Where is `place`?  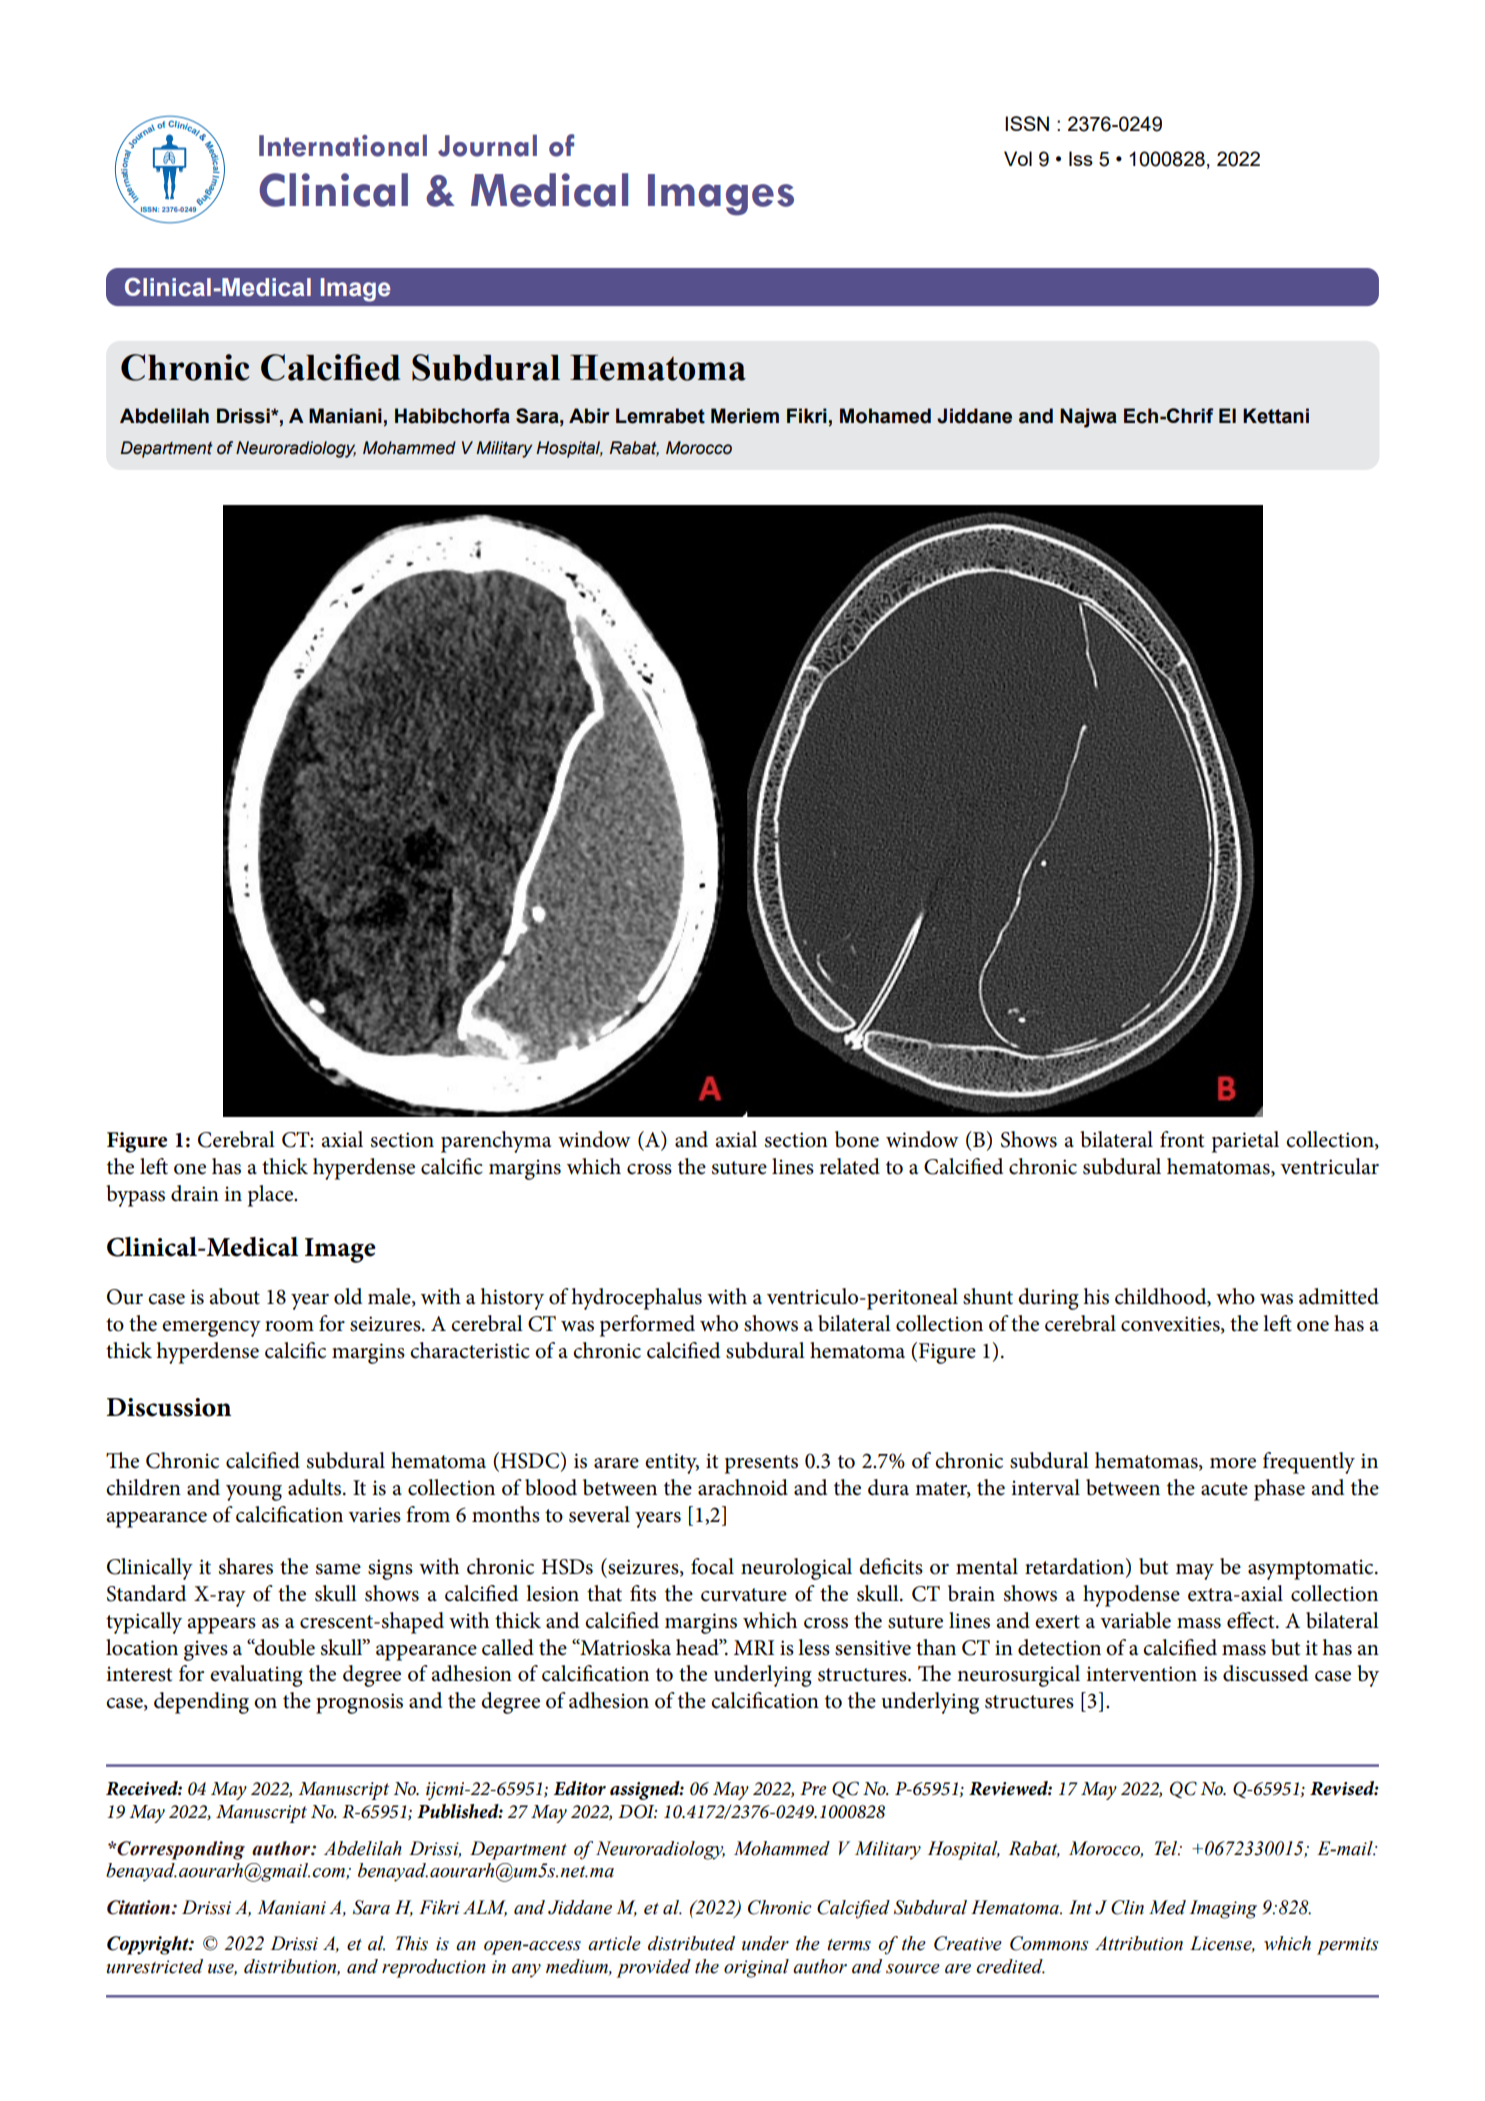
place is located at coordinates (272, 1196).
